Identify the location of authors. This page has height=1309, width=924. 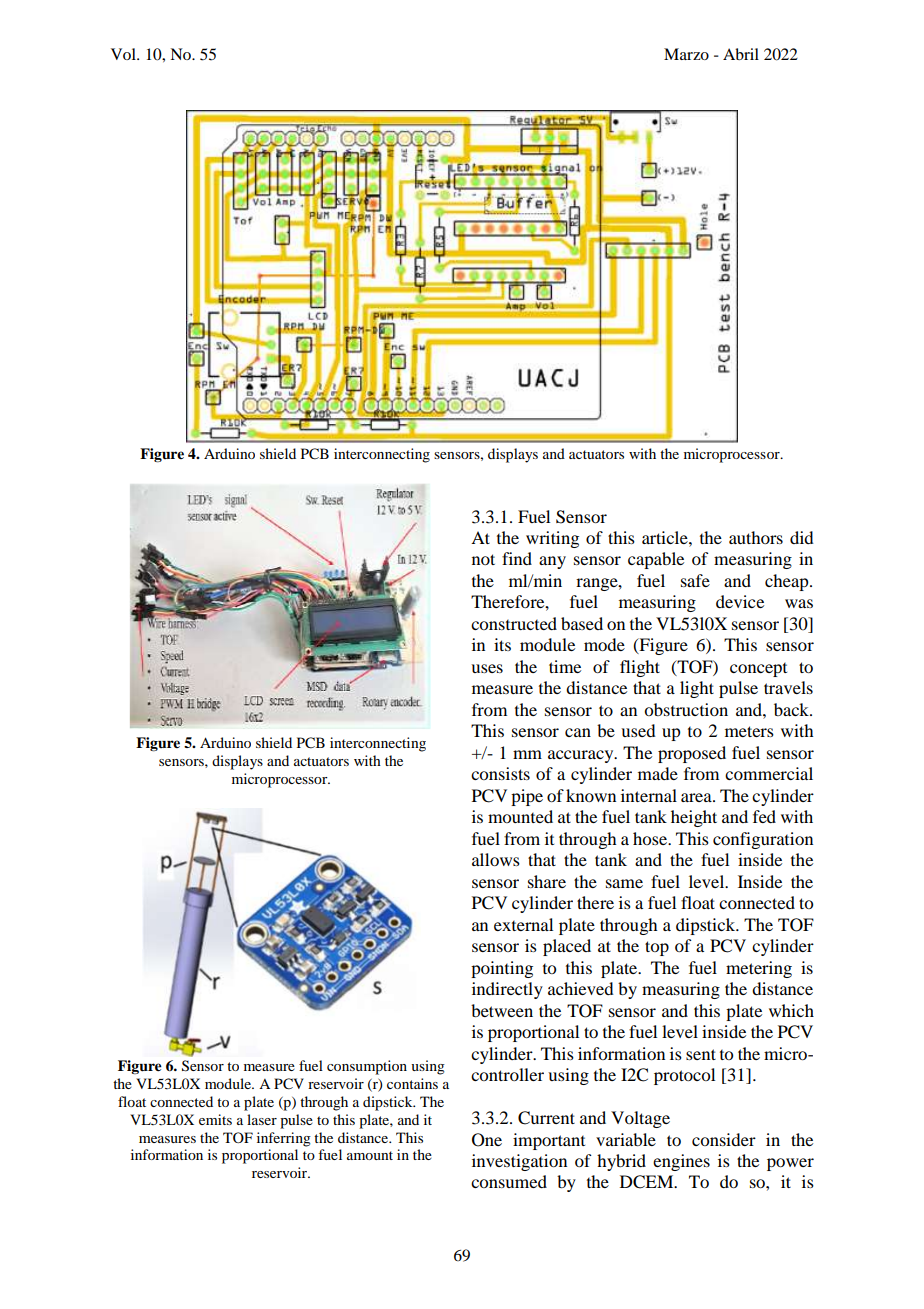
(756, 537).
